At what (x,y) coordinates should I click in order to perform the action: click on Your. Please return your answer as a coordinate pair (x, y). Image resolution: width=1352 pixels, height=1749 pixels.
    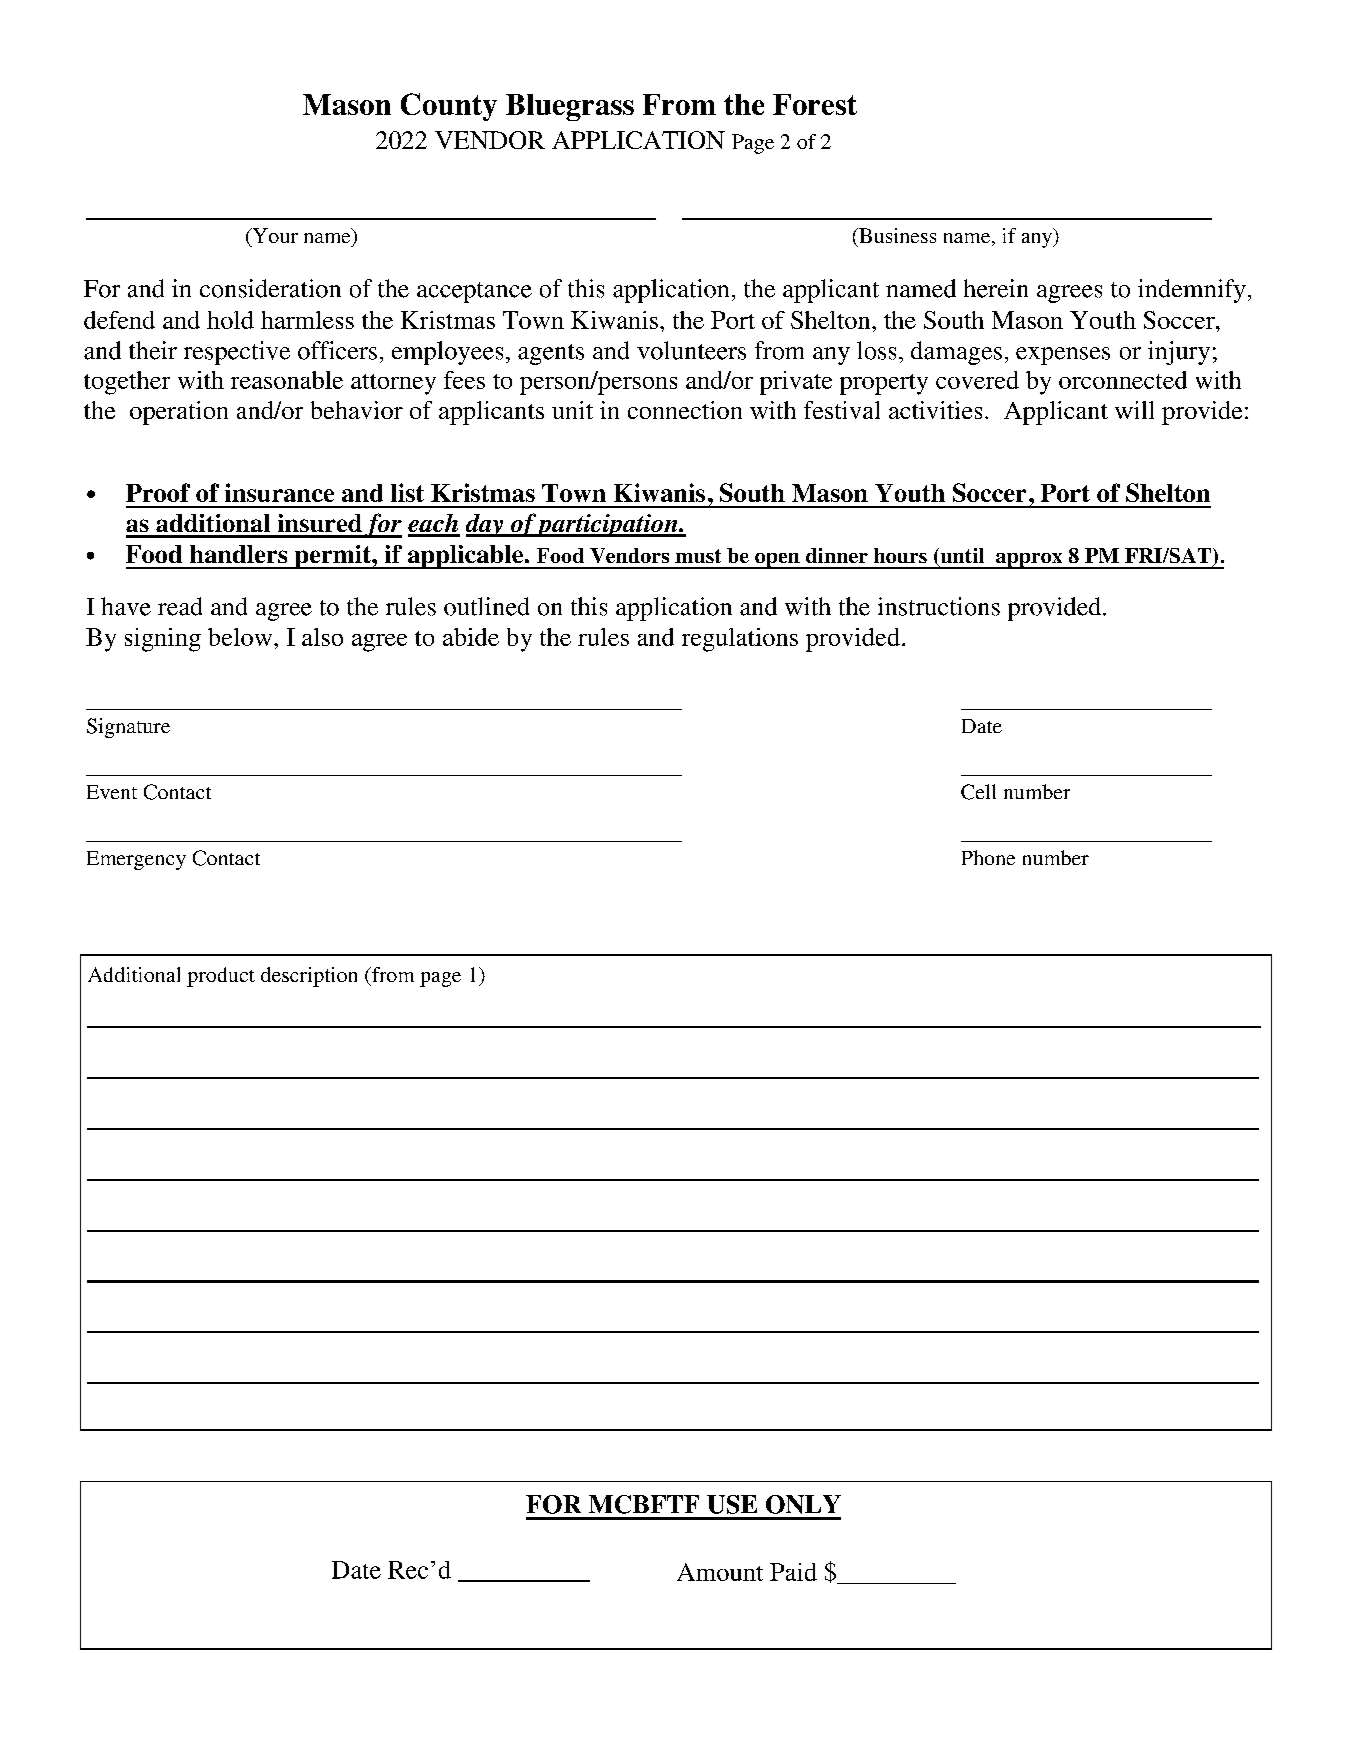
    Looking at the image, I should click on (274, 235).
